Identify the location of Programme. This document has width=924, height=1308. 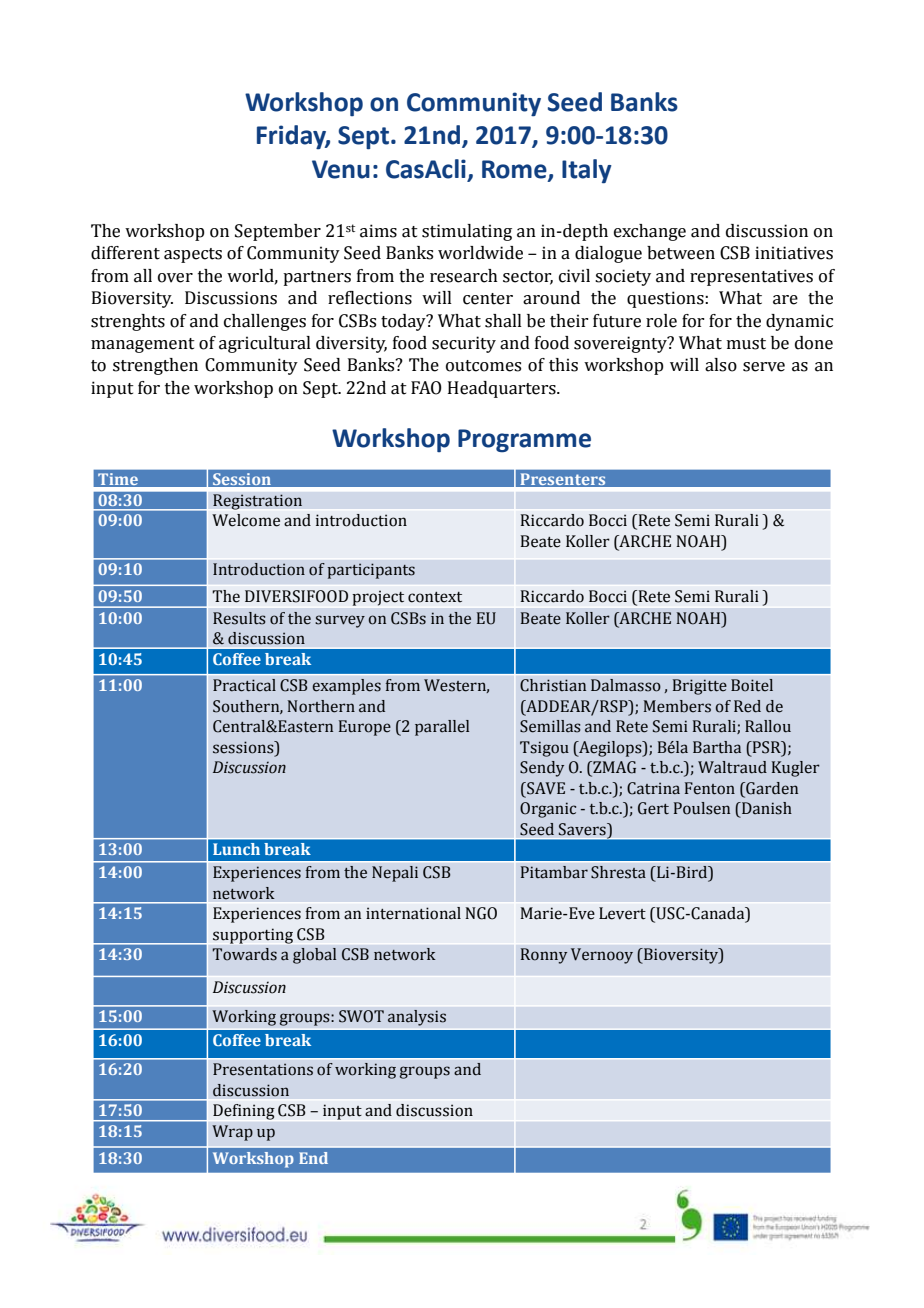
(524, 441).
